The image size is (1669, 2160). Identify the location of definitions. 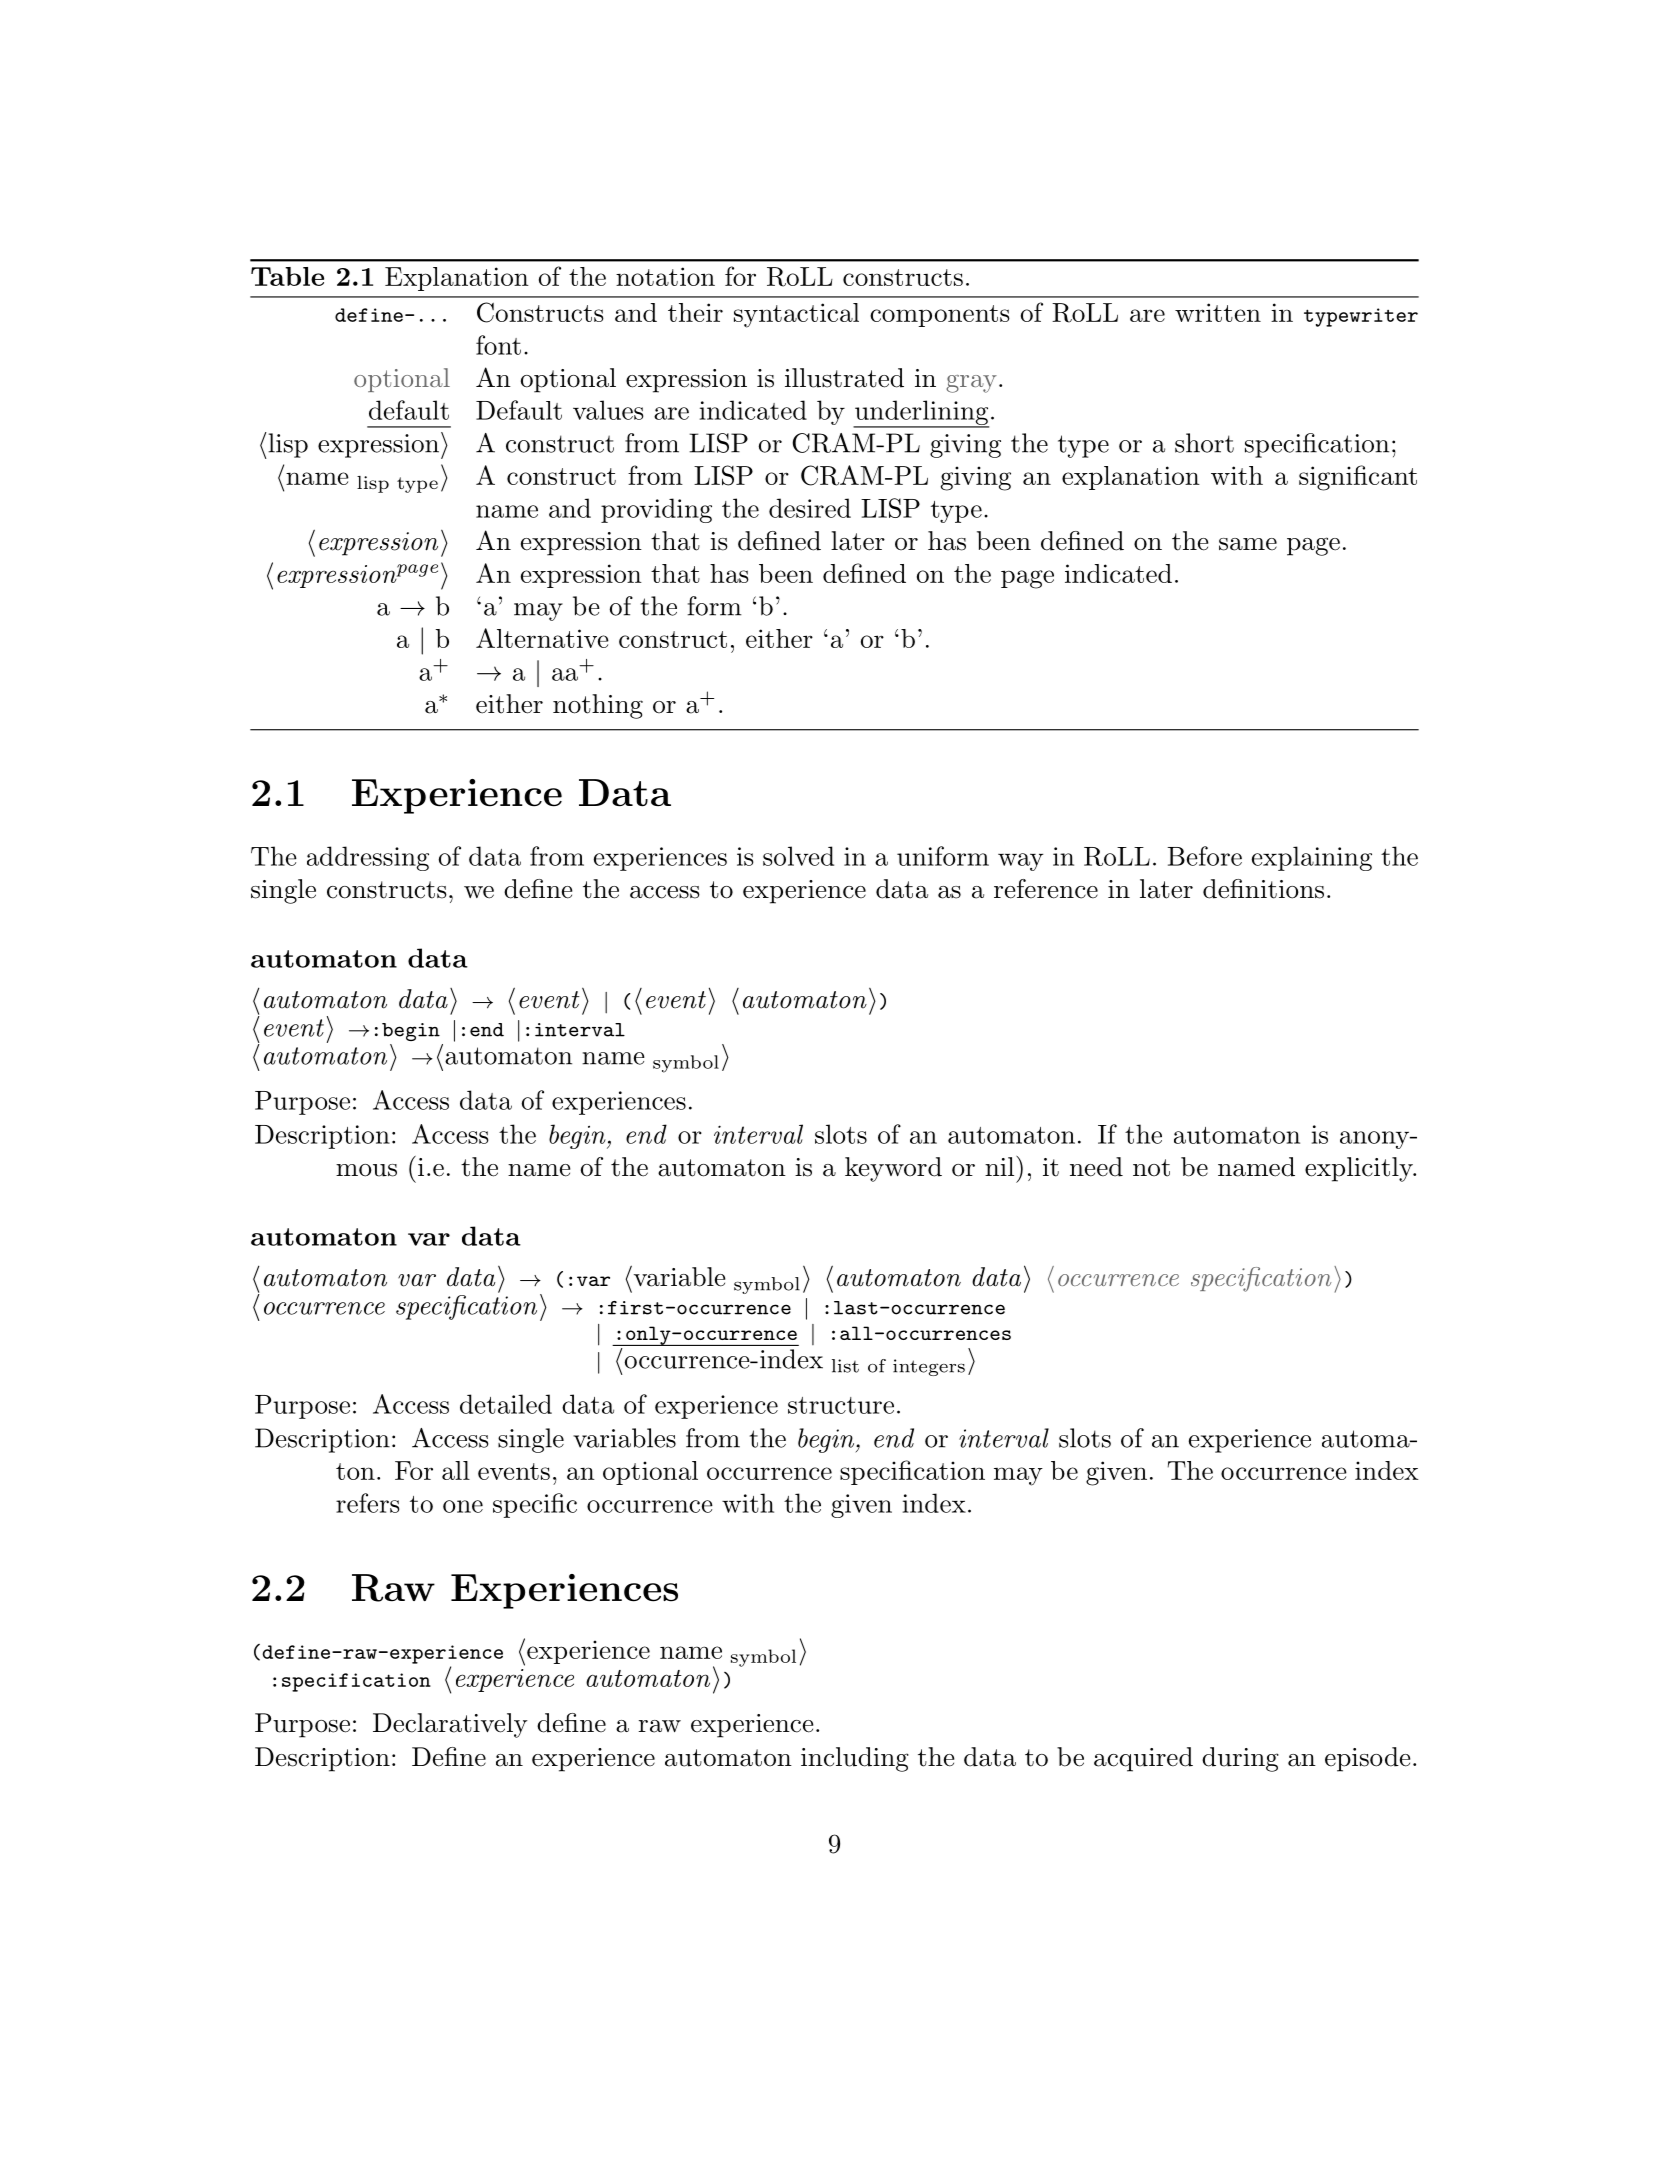
(1263, 889).
